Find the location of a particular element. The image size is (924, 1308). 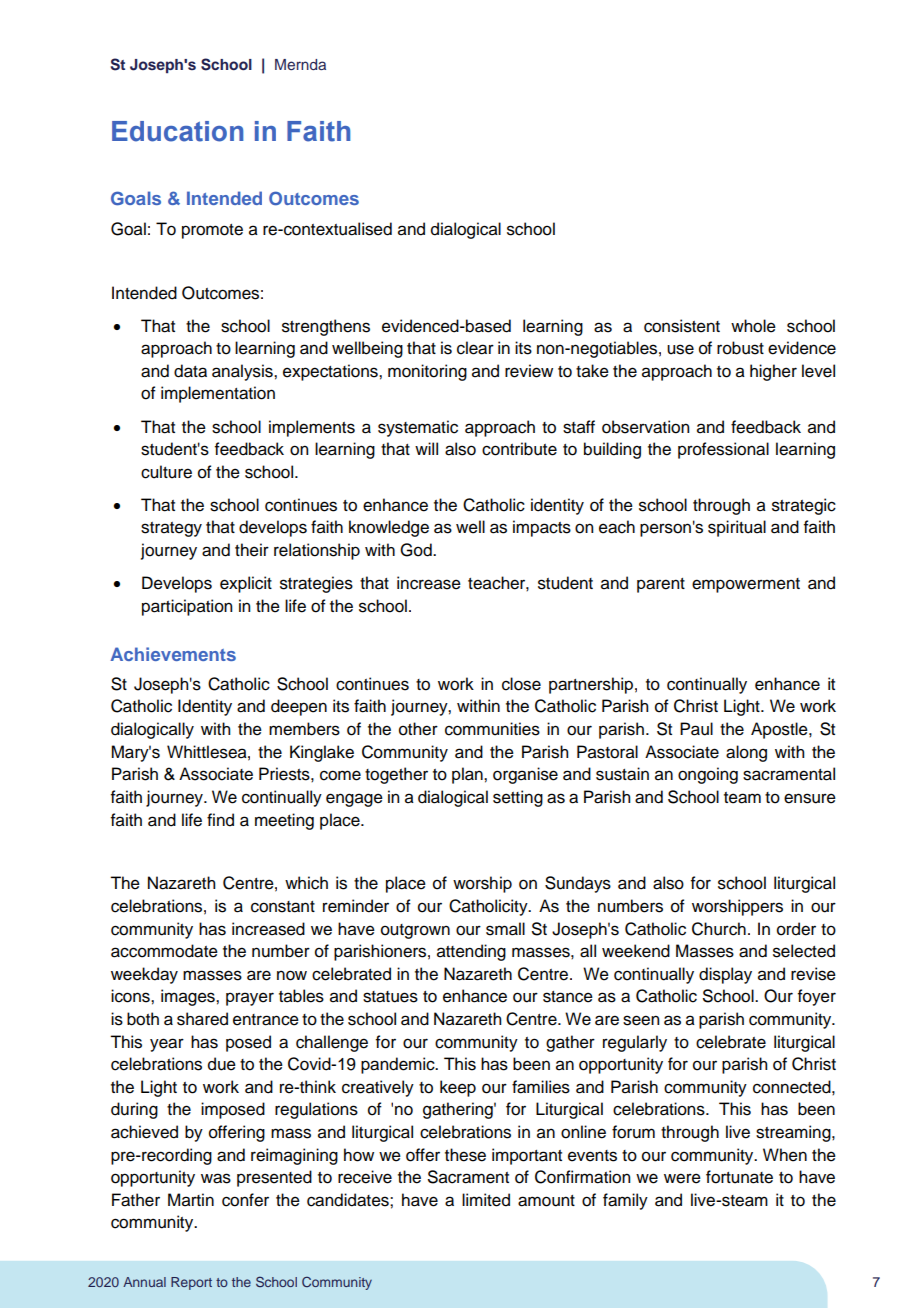

Report is located at coordinates (191, 1283).
